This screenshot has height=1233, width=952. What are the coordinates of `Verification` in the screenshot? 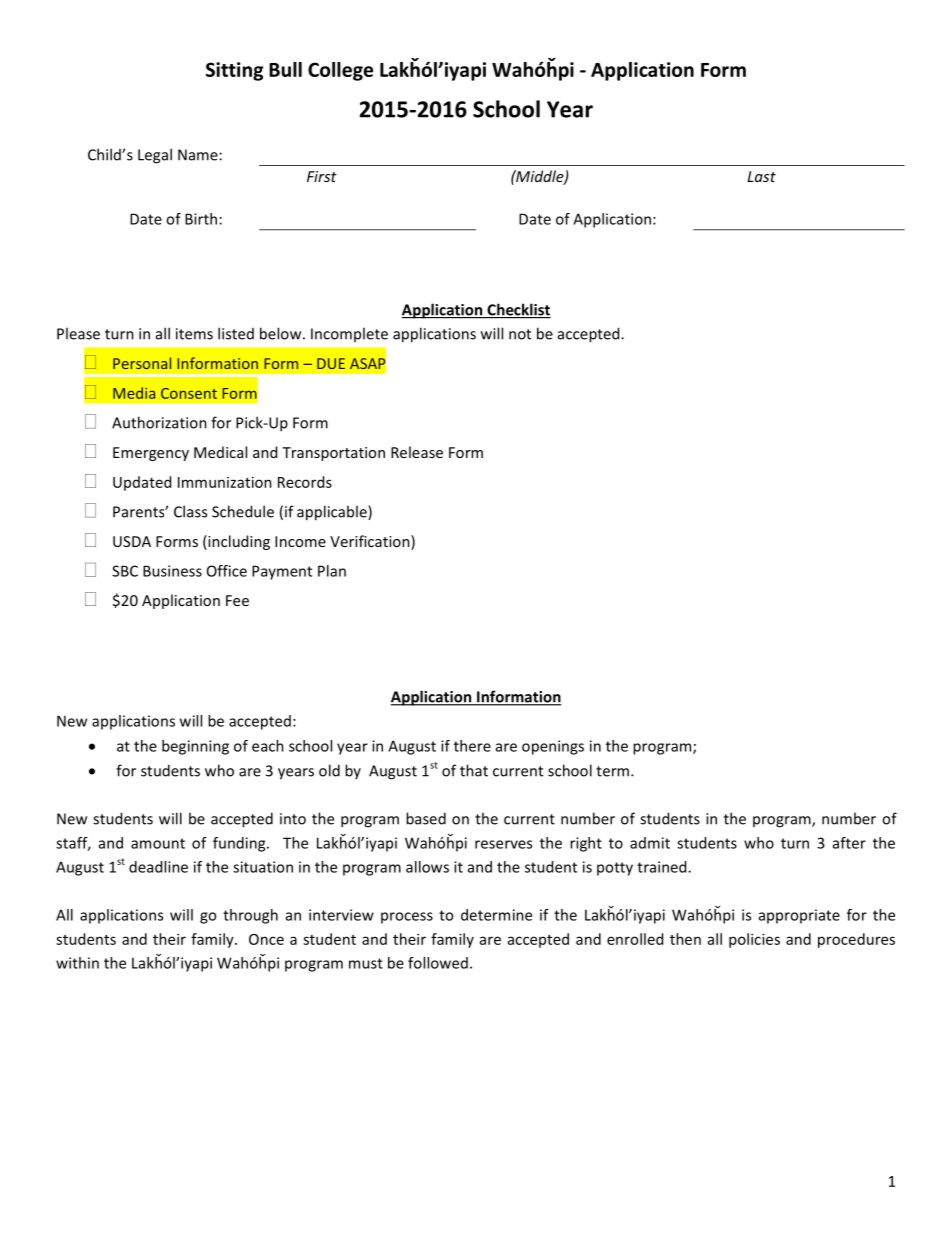 It's located at (371, 542).
